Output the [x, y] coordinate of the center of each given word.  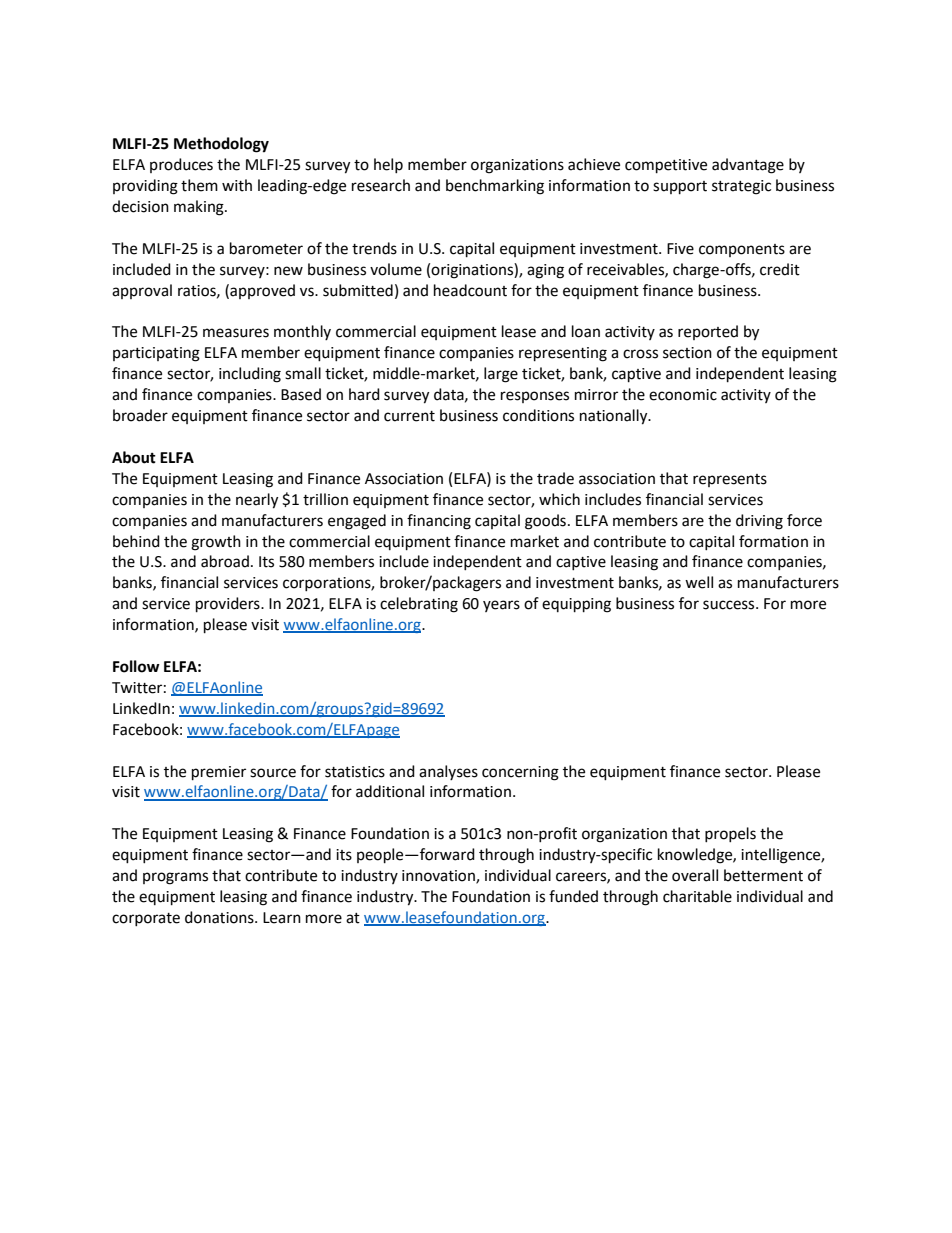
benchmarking [495, 187]
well [699, 582]
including [250, 375]
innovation [439, 877]
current [409, 416]
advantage [748, 166]
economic [683, 395]
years [501, 606]
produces [181, 165]
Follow [136, 666]
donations [220, 917]
